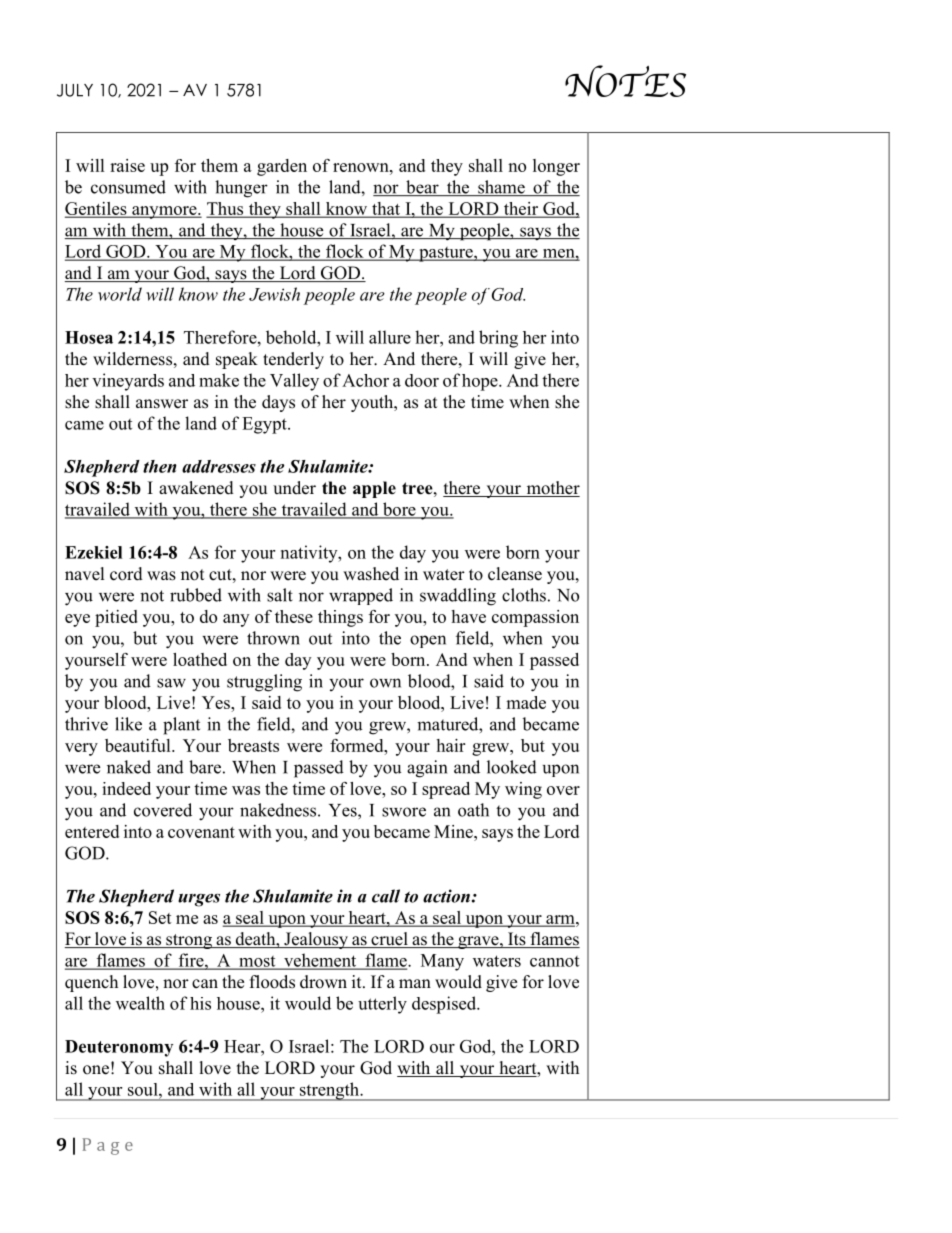  What do you see at coordinates (358, 745) in the screenshot?
I see `formed` at bounding box center [358, 745].
